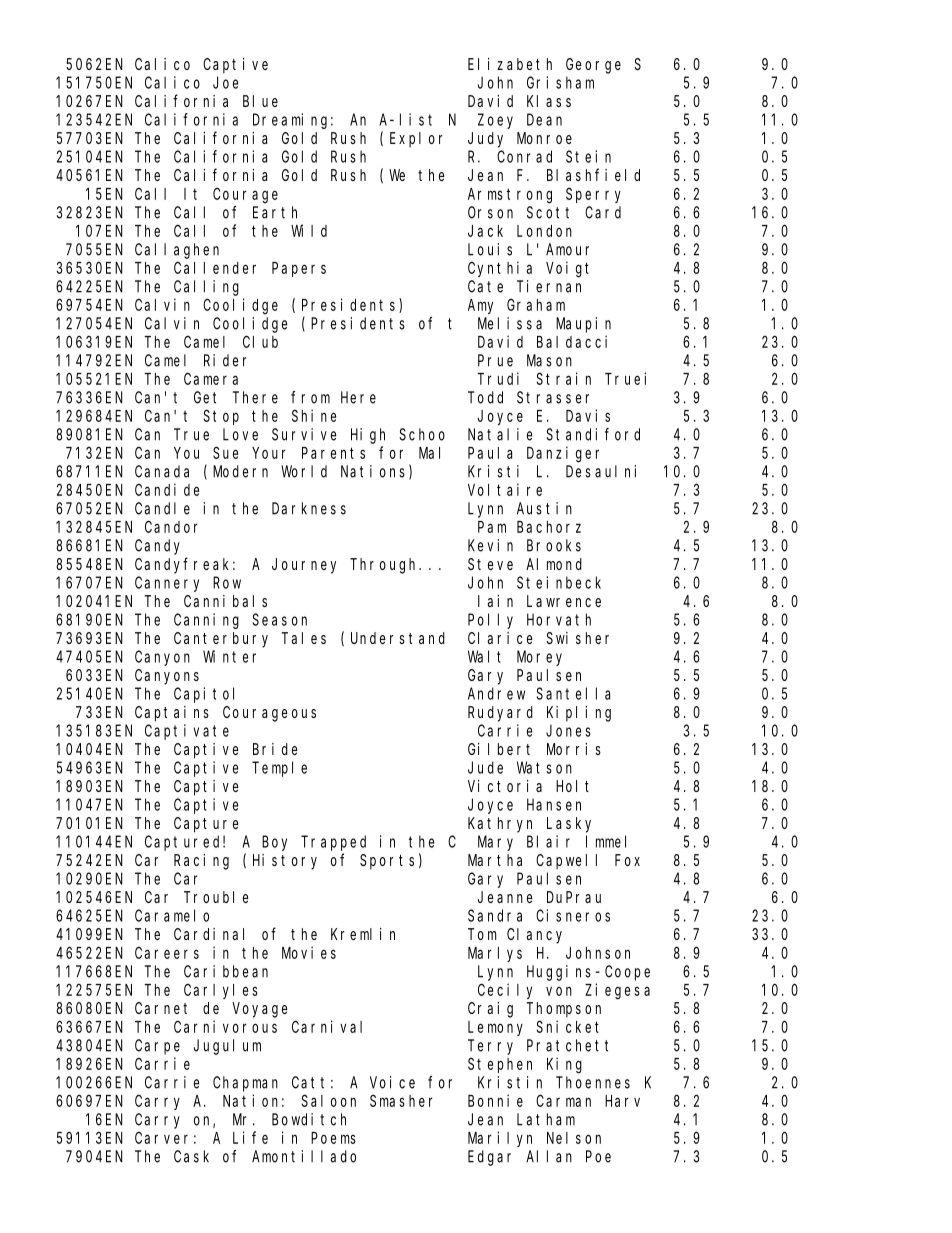 Image resolution: width=952 pixels, height=1233 pixels. Describe the element at coordinates (510, 196) in the document. I see `Armstrong` at that location.
